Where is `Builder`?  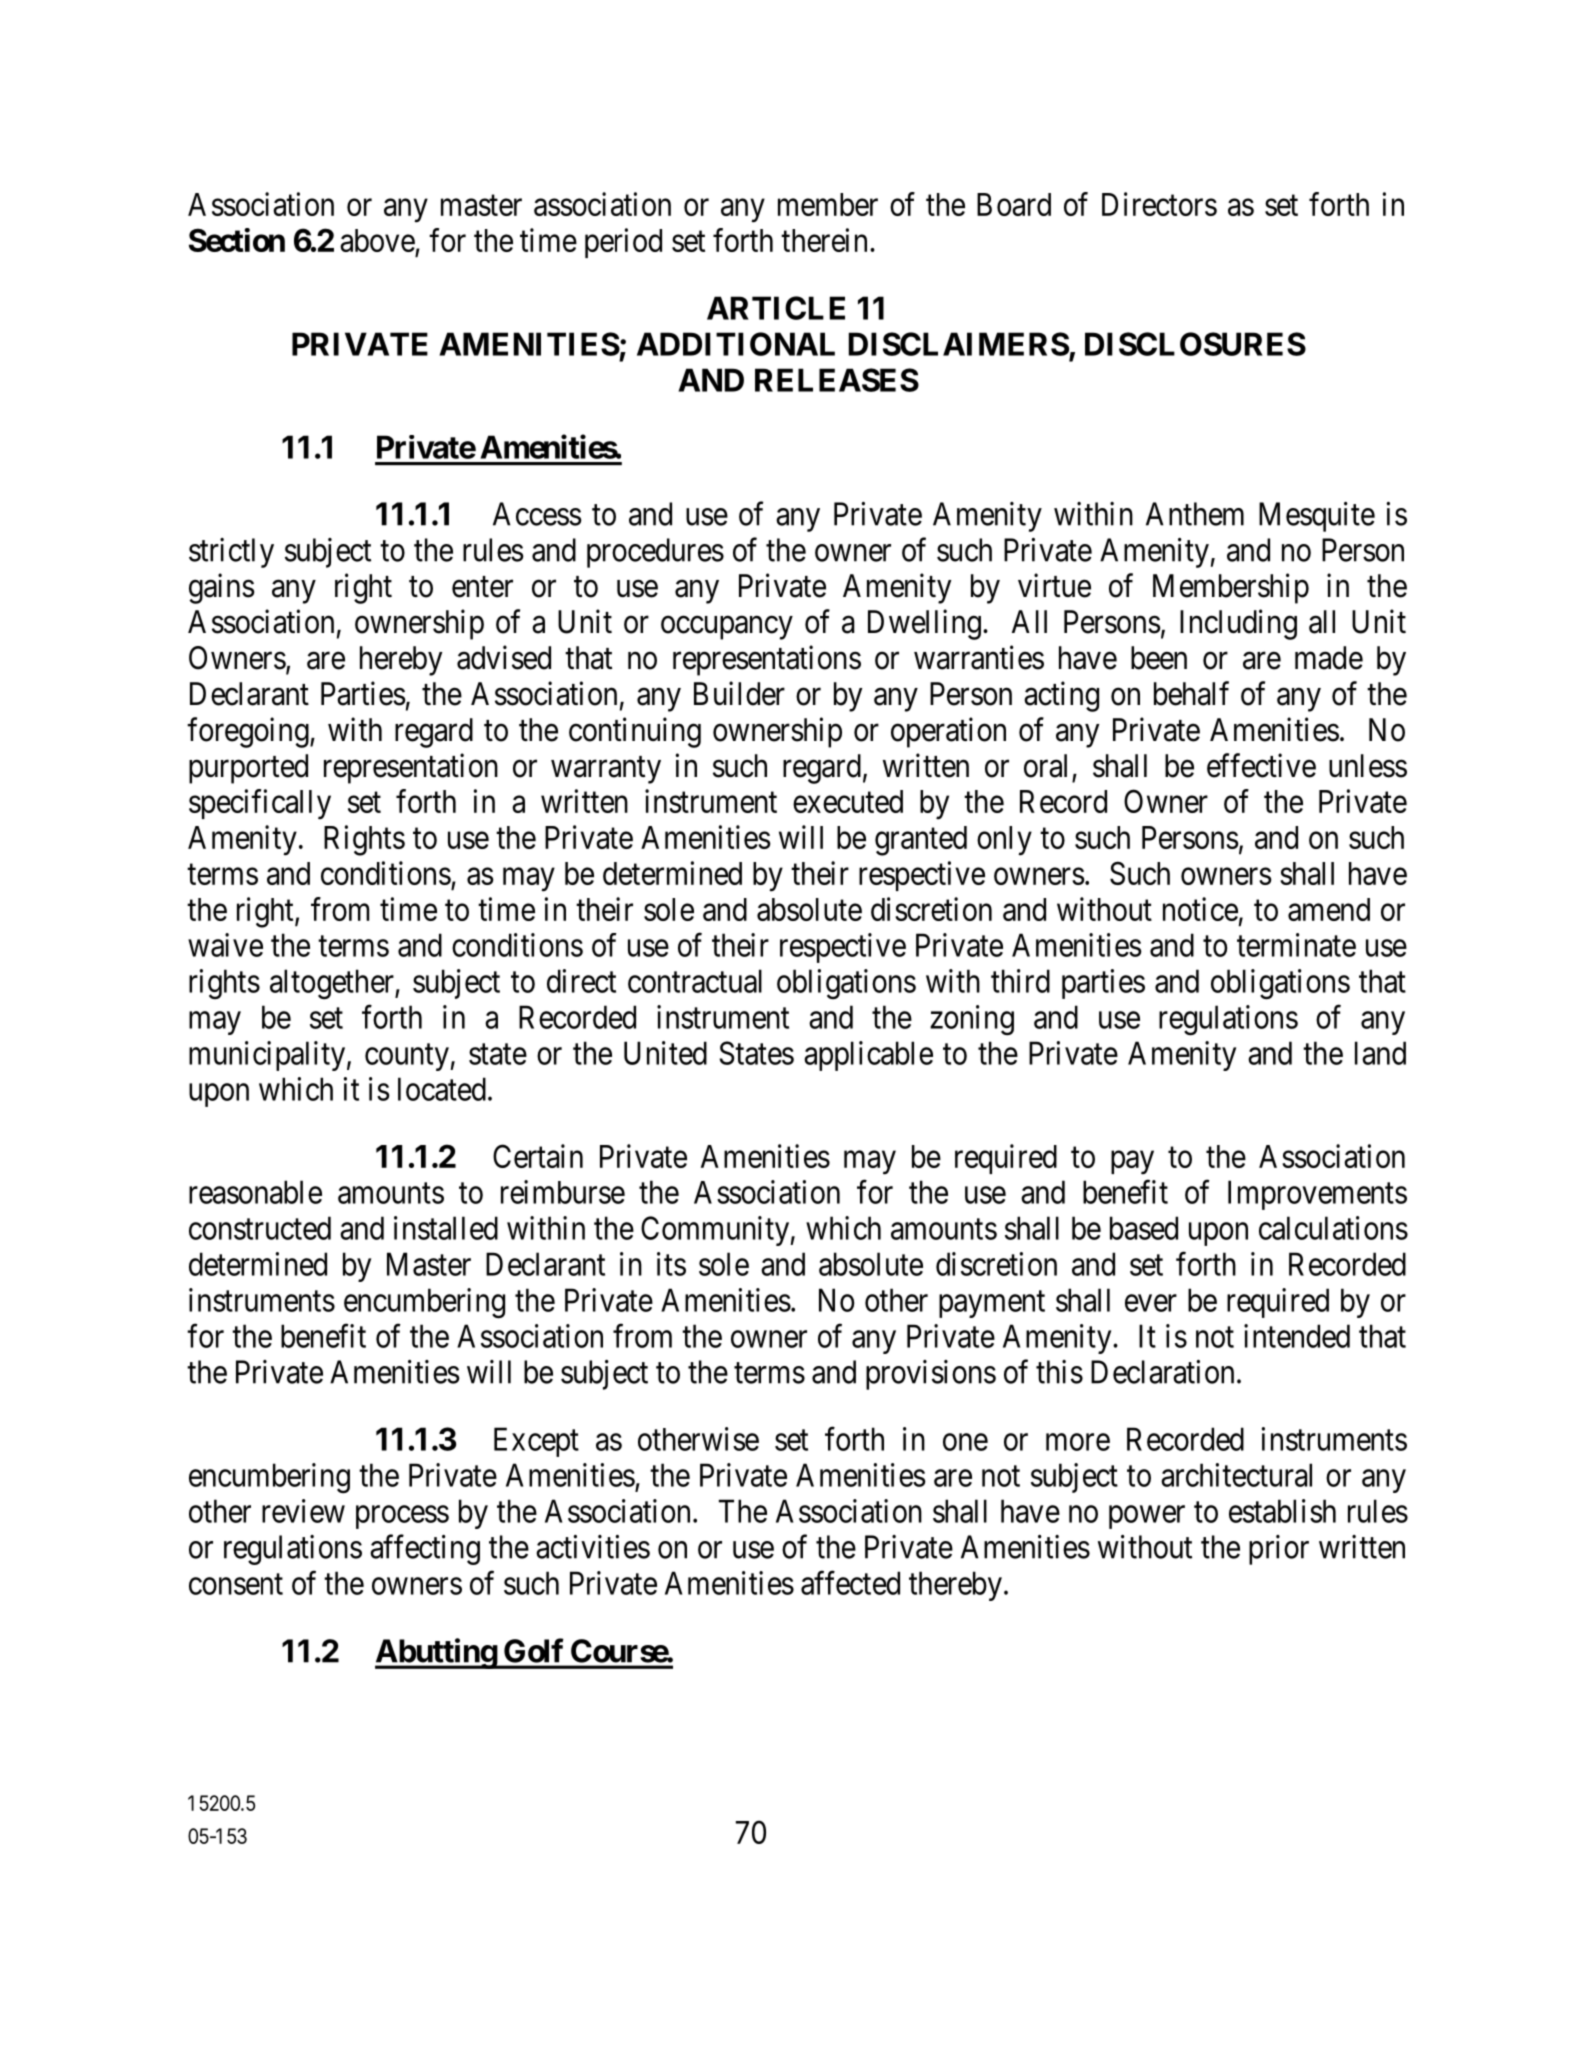 Builder is located at coordinates (739, 693).
